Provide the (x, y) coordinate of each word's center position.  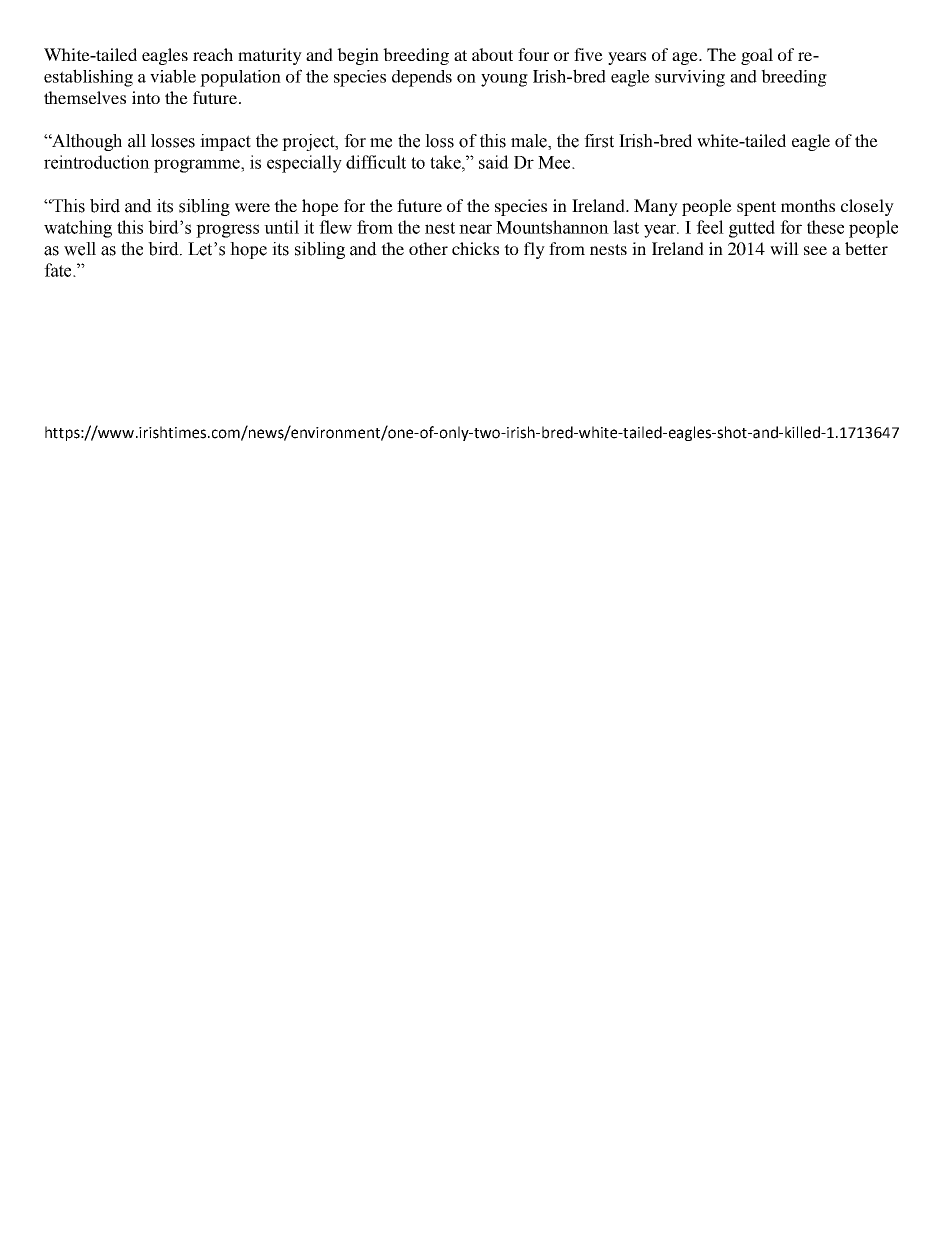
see (815, 250)
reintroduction (97, 162)
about (492, 54)
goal (757, 56)
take (446, 162)
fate (59, 270)
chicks (475, 248)
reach (213, 54)
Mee (555, 162)
